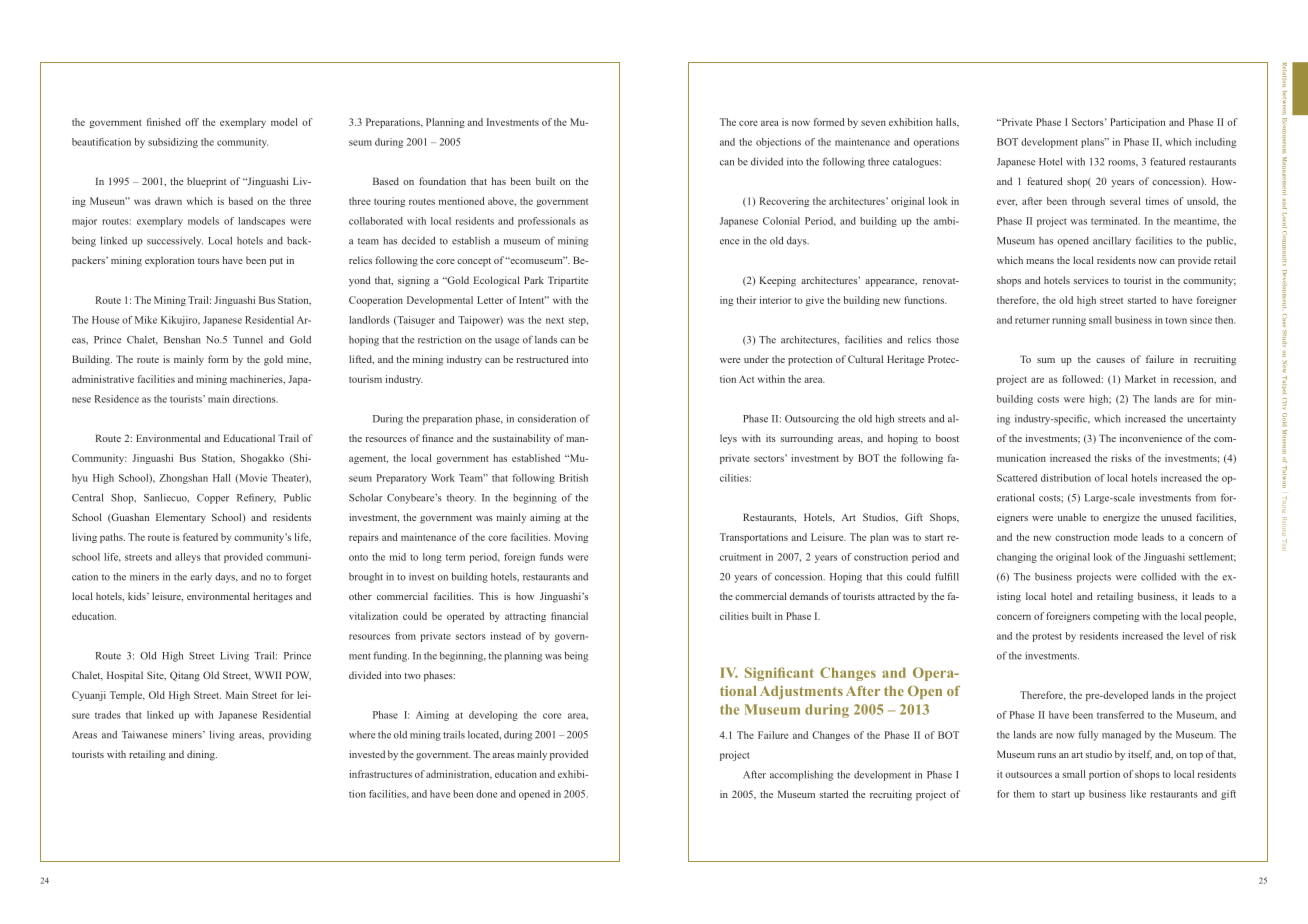 This page has width=1308, height=924. I want to click on accomplishing, so click(801, 775).
